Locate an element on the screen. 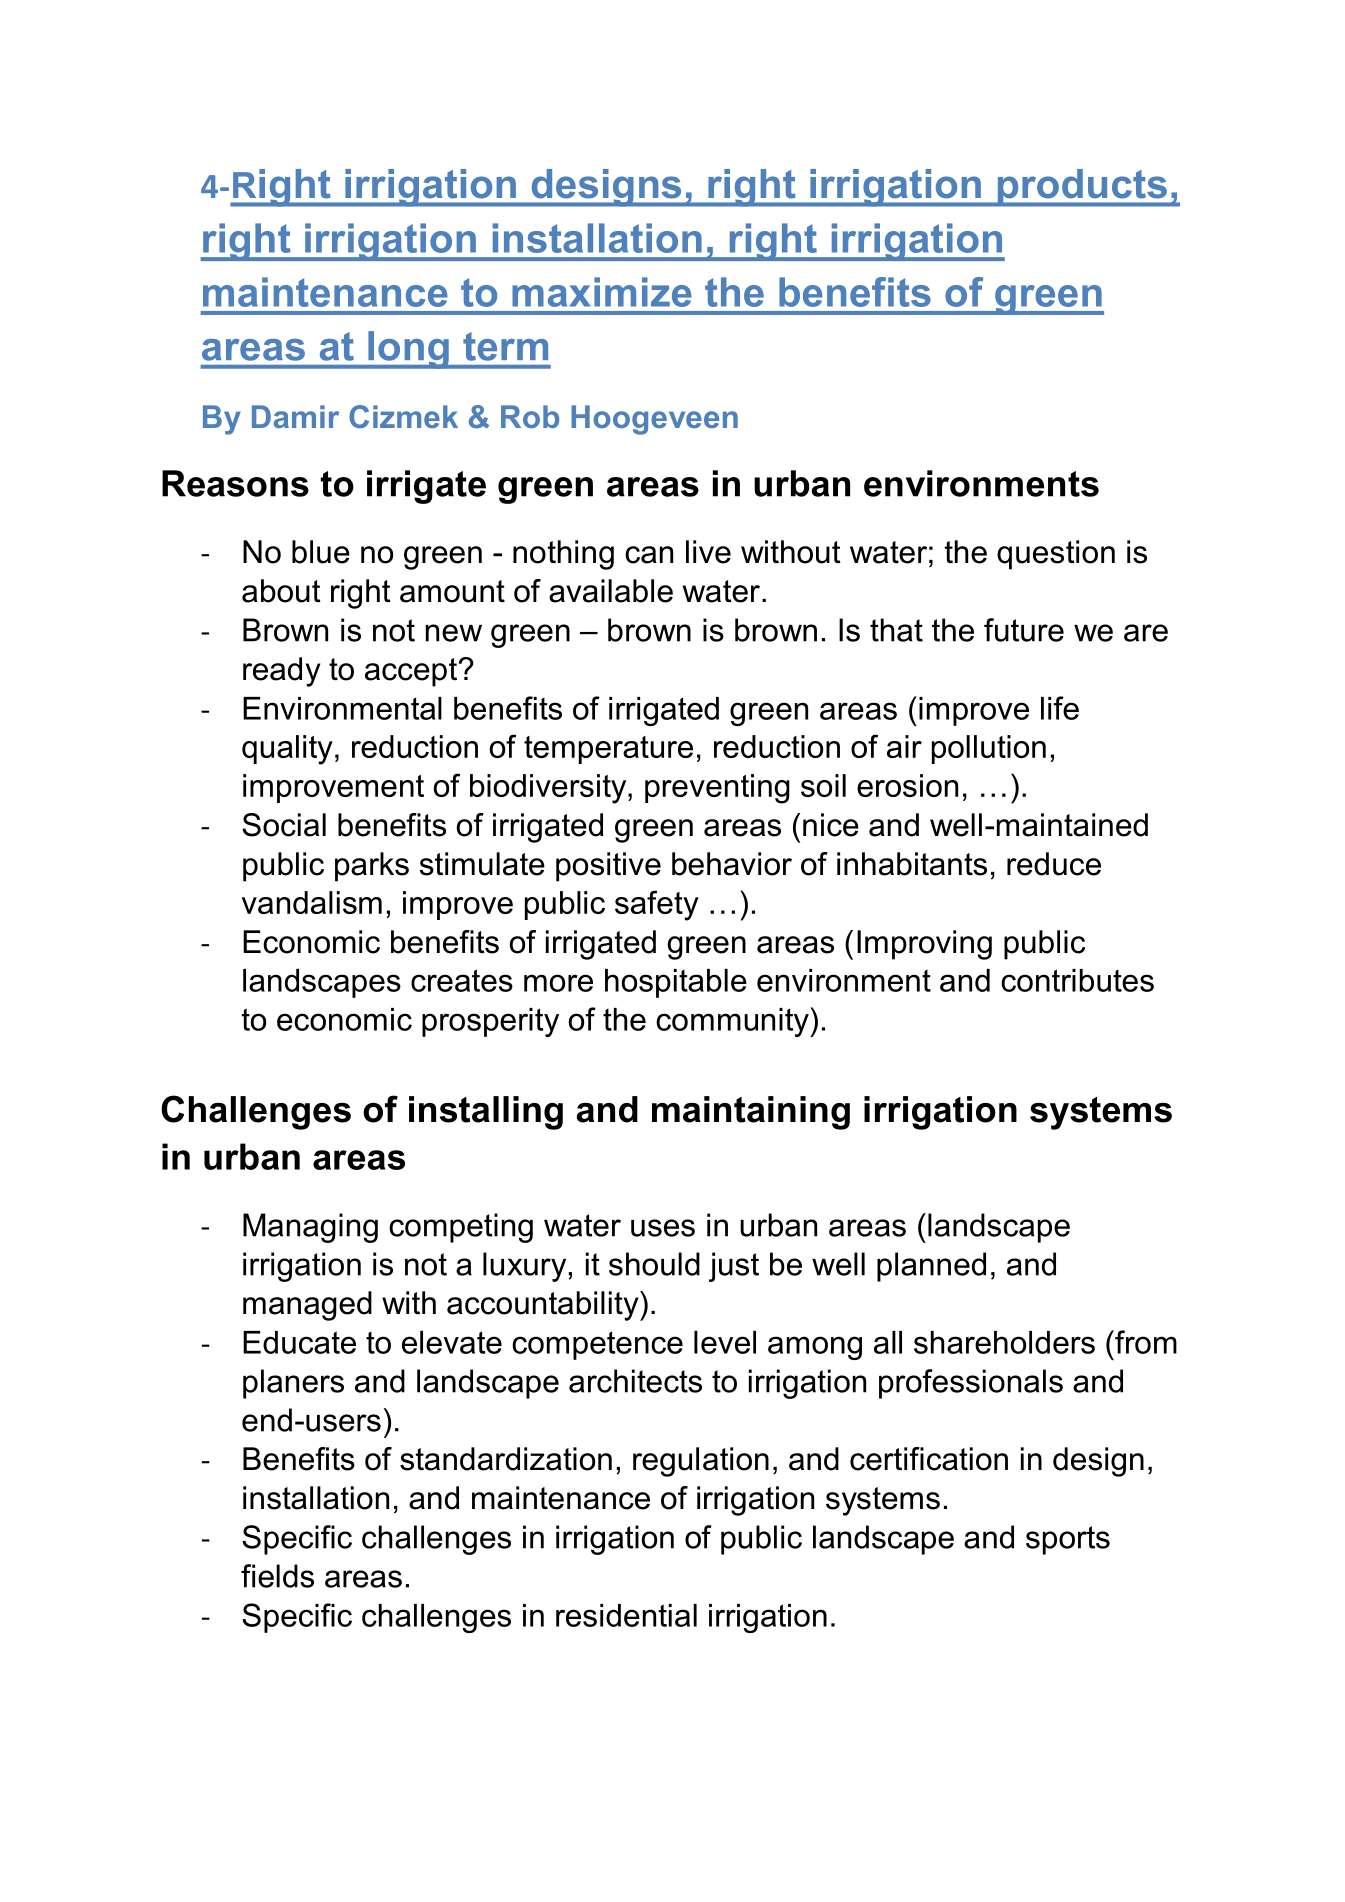 Image resolution: width=1345 pixels, height=1902 pixels. reduce is located at coordinates (1054, 864).
